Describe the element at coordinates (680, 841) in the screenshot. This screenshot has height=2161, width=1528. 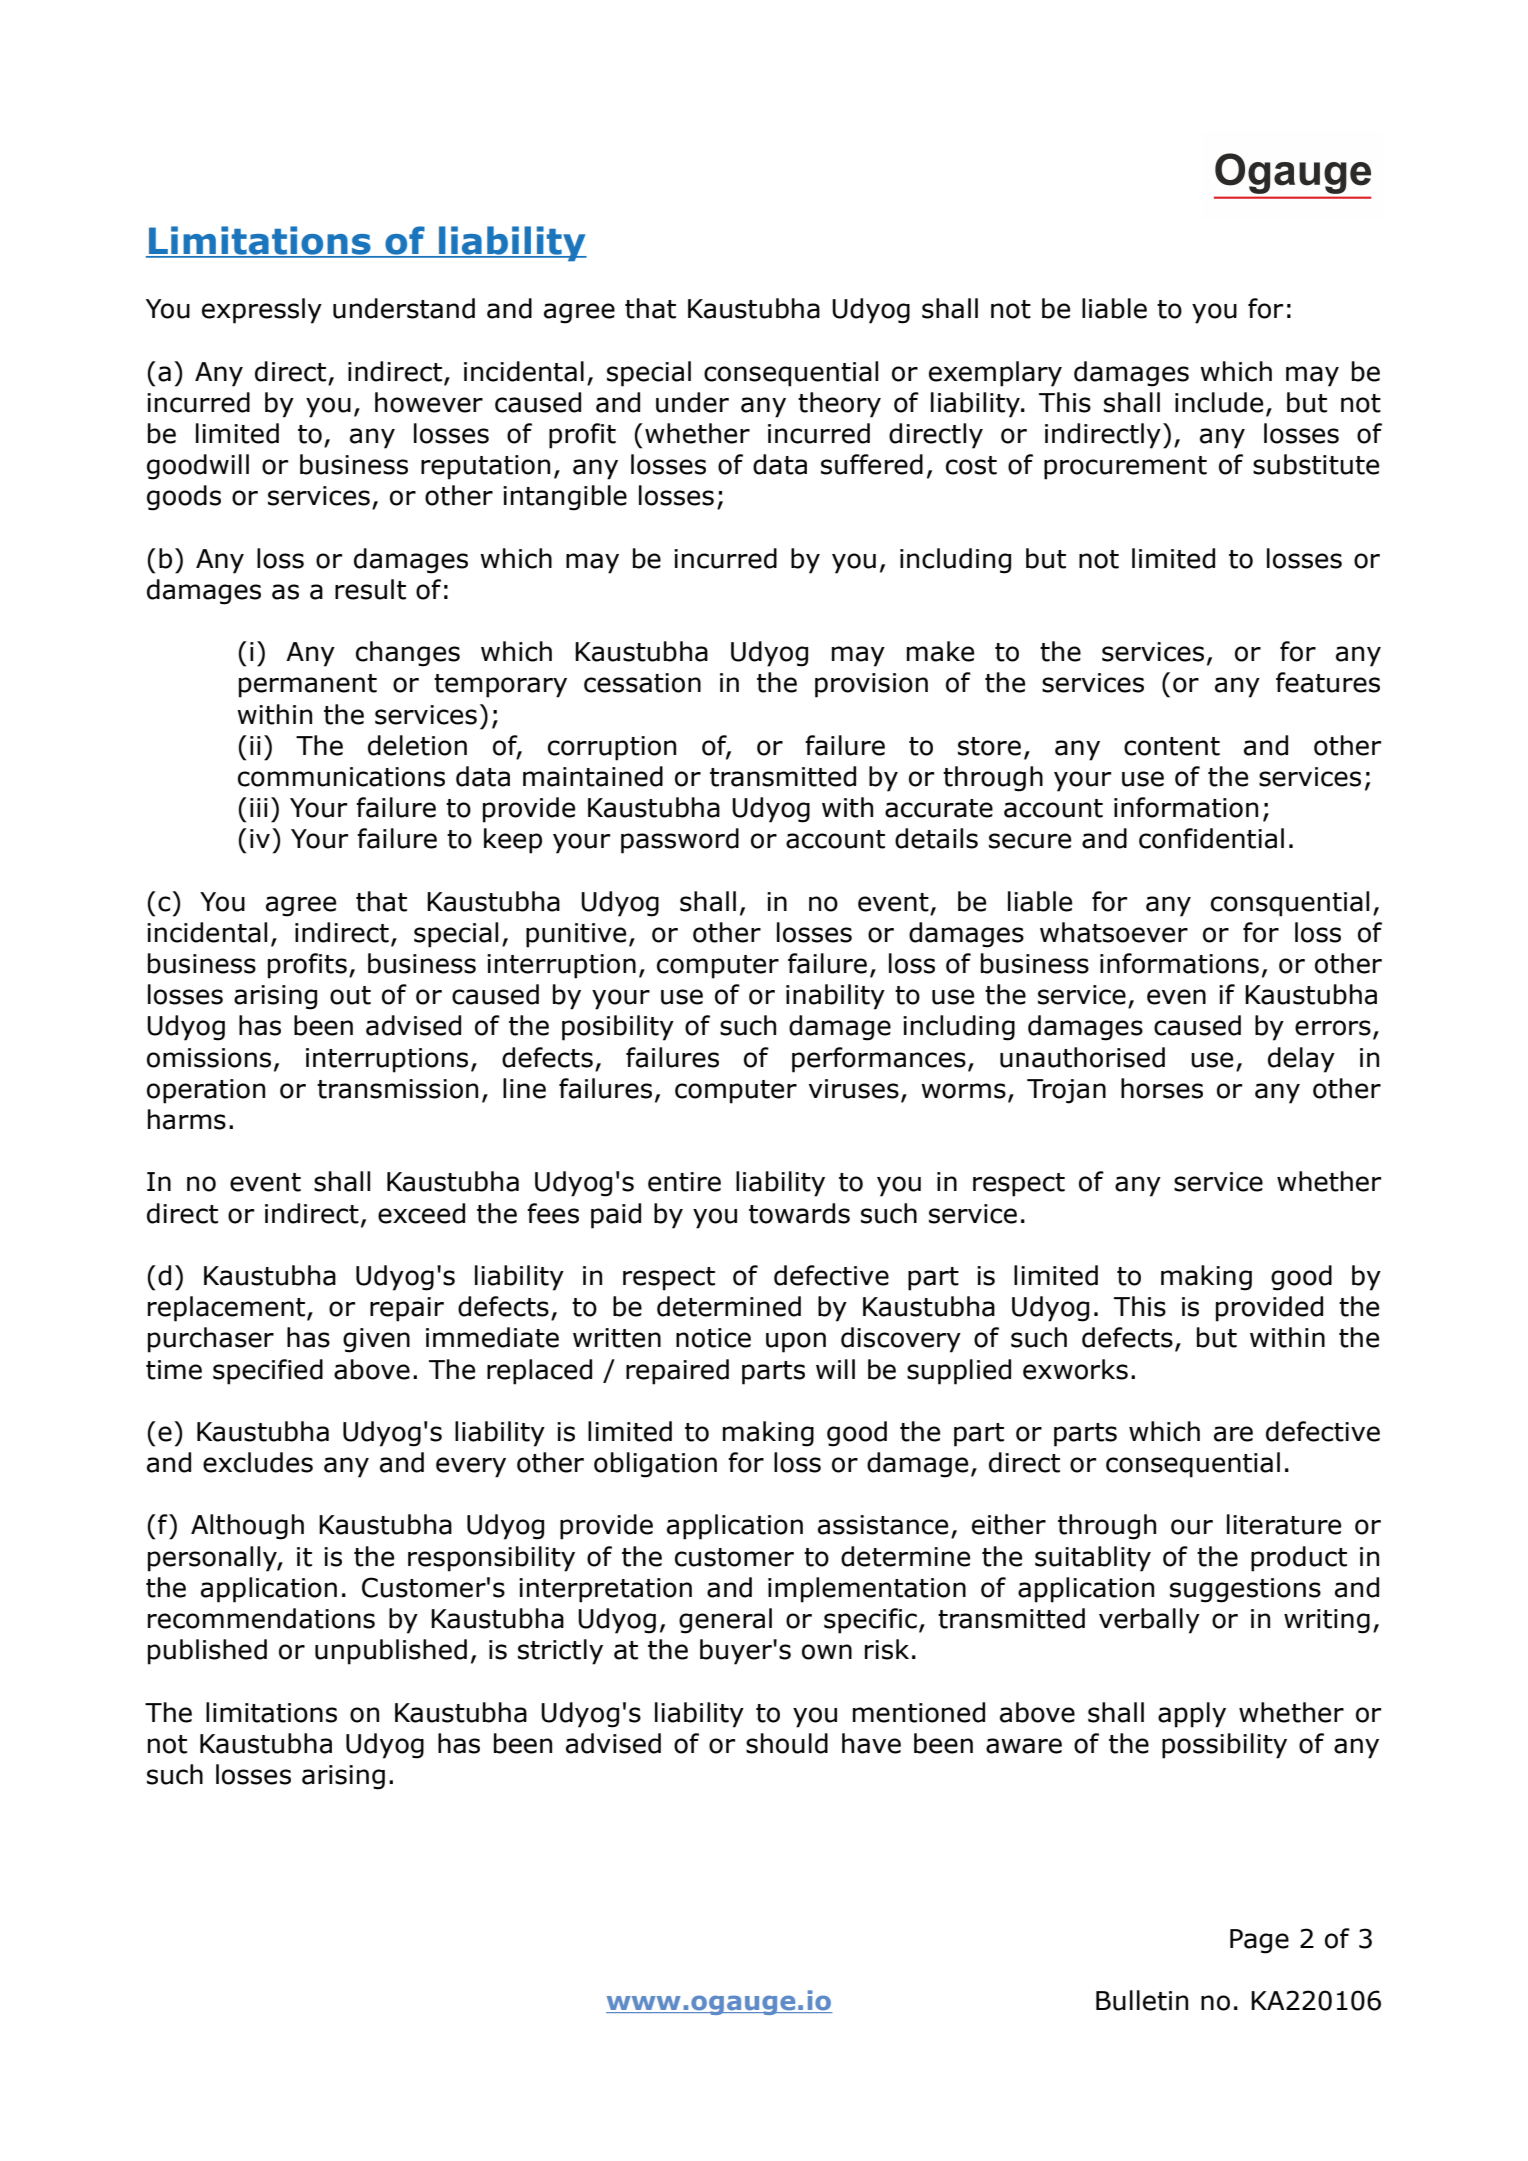
I see `password` at that location.
